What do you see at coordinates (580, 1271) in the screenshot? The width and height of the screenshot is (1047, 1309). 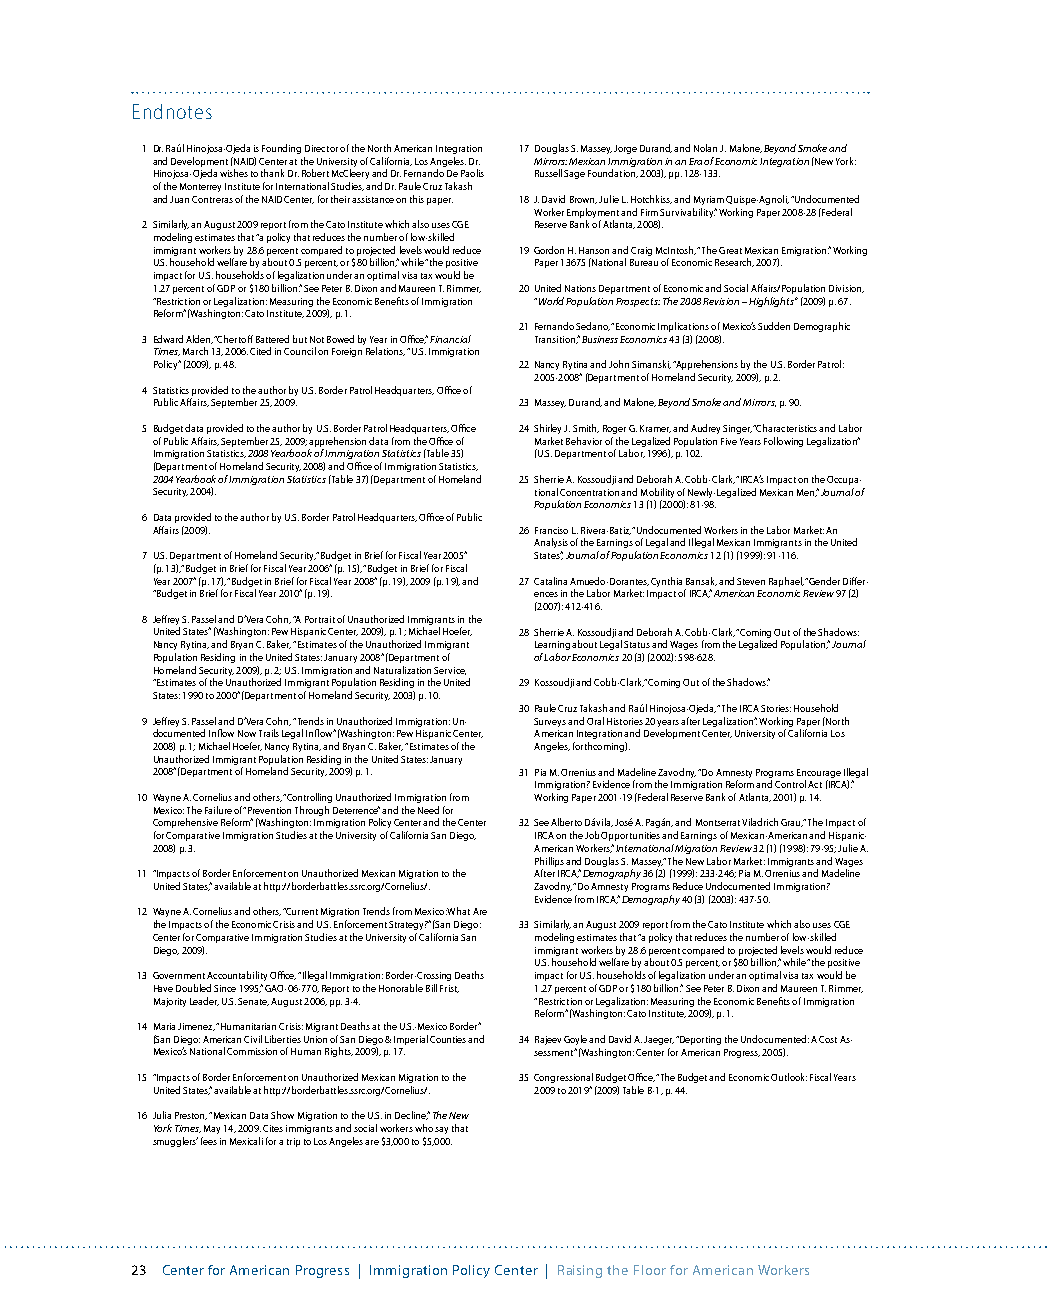 I see `Raising` at bounding box center [580, 1271].
